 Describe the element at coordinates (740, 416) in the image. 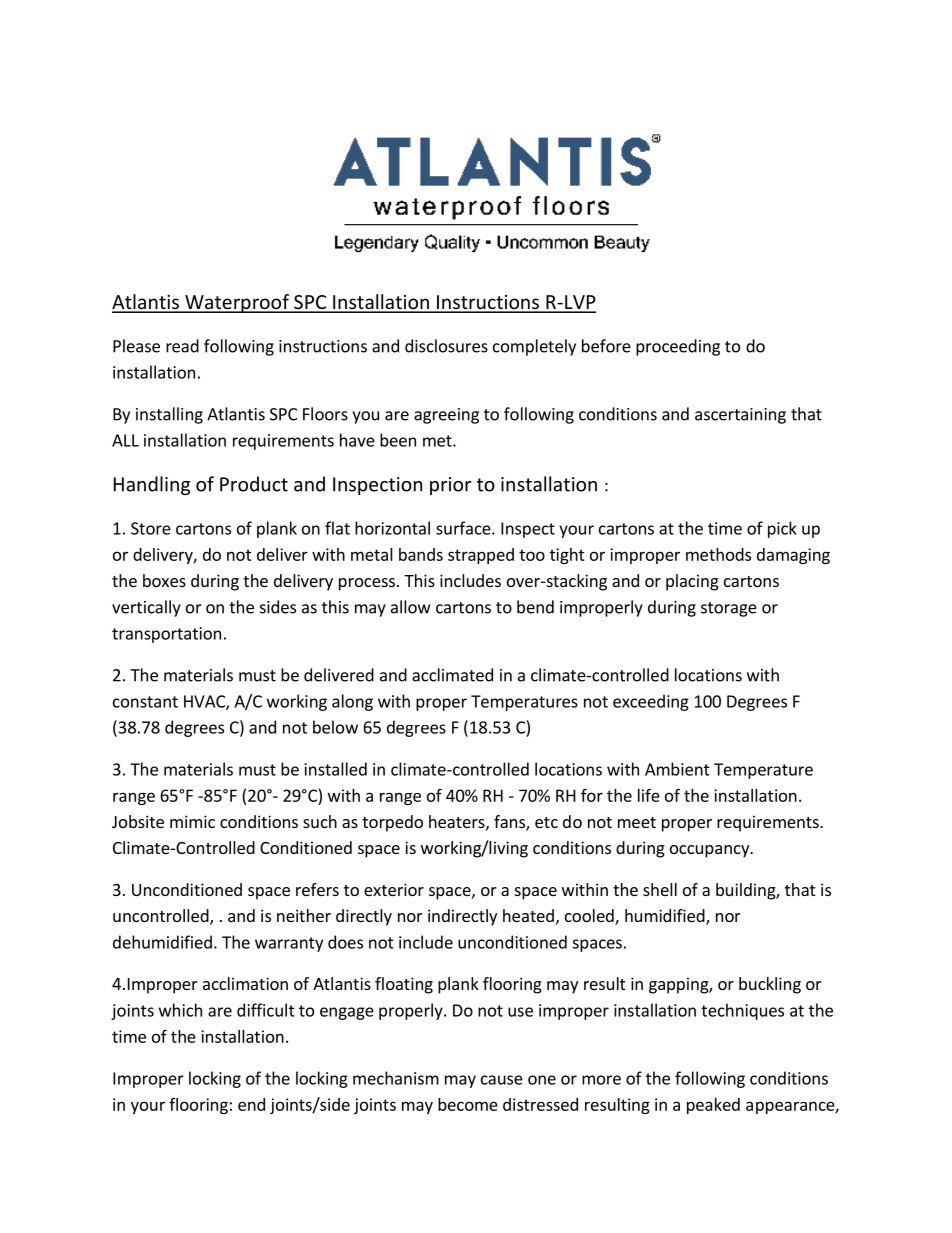

I see `ascertaining` at that location.
